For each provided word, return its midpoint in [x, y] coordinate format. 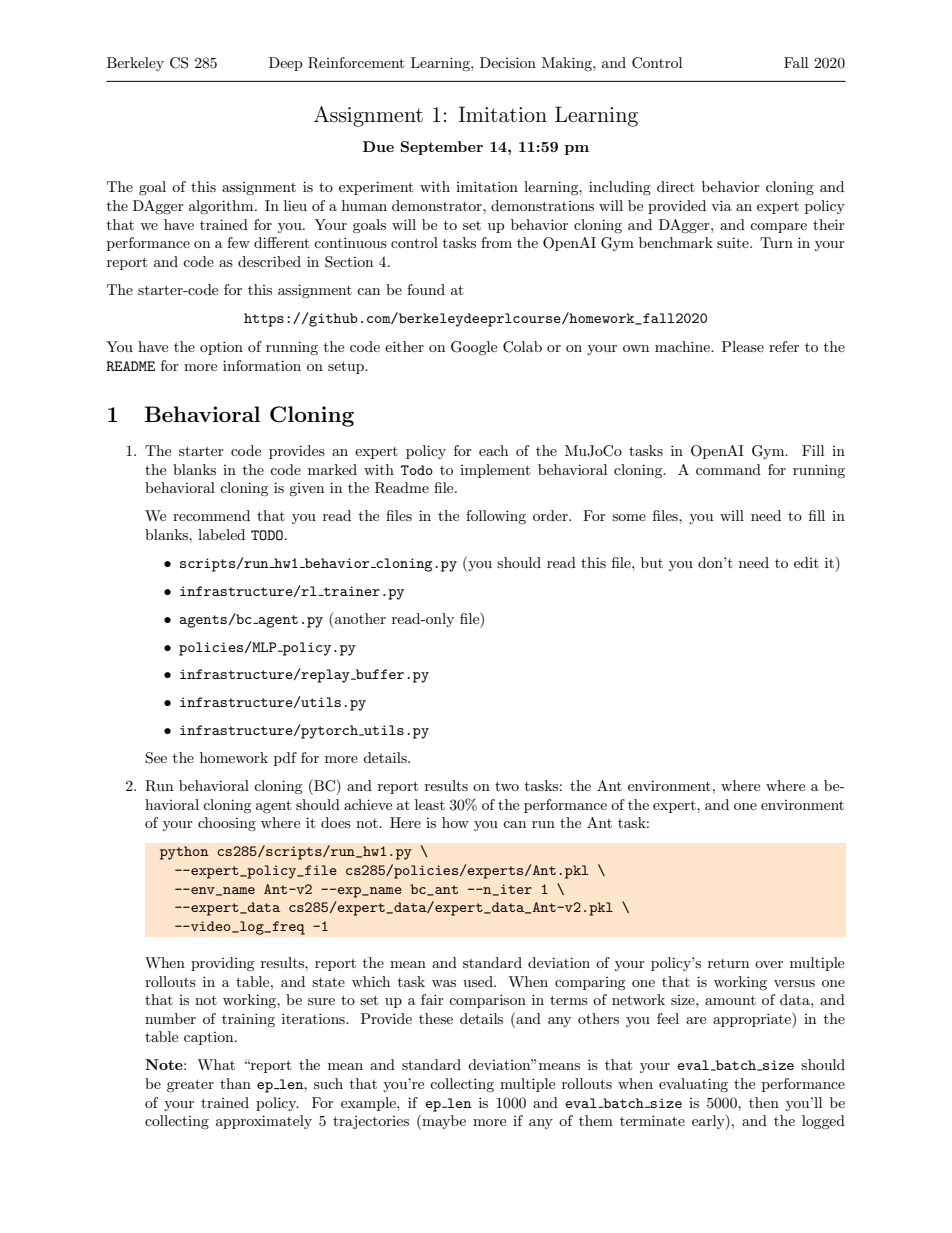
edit [806, 562]
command [728, 469]
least [430, 804]
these [436, 1018]
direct [676, 186]
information [262, 365]
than [235, 1083]
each [493, 450]
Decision [508, 62]
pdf [285, 759]
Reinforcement [356, 63]
